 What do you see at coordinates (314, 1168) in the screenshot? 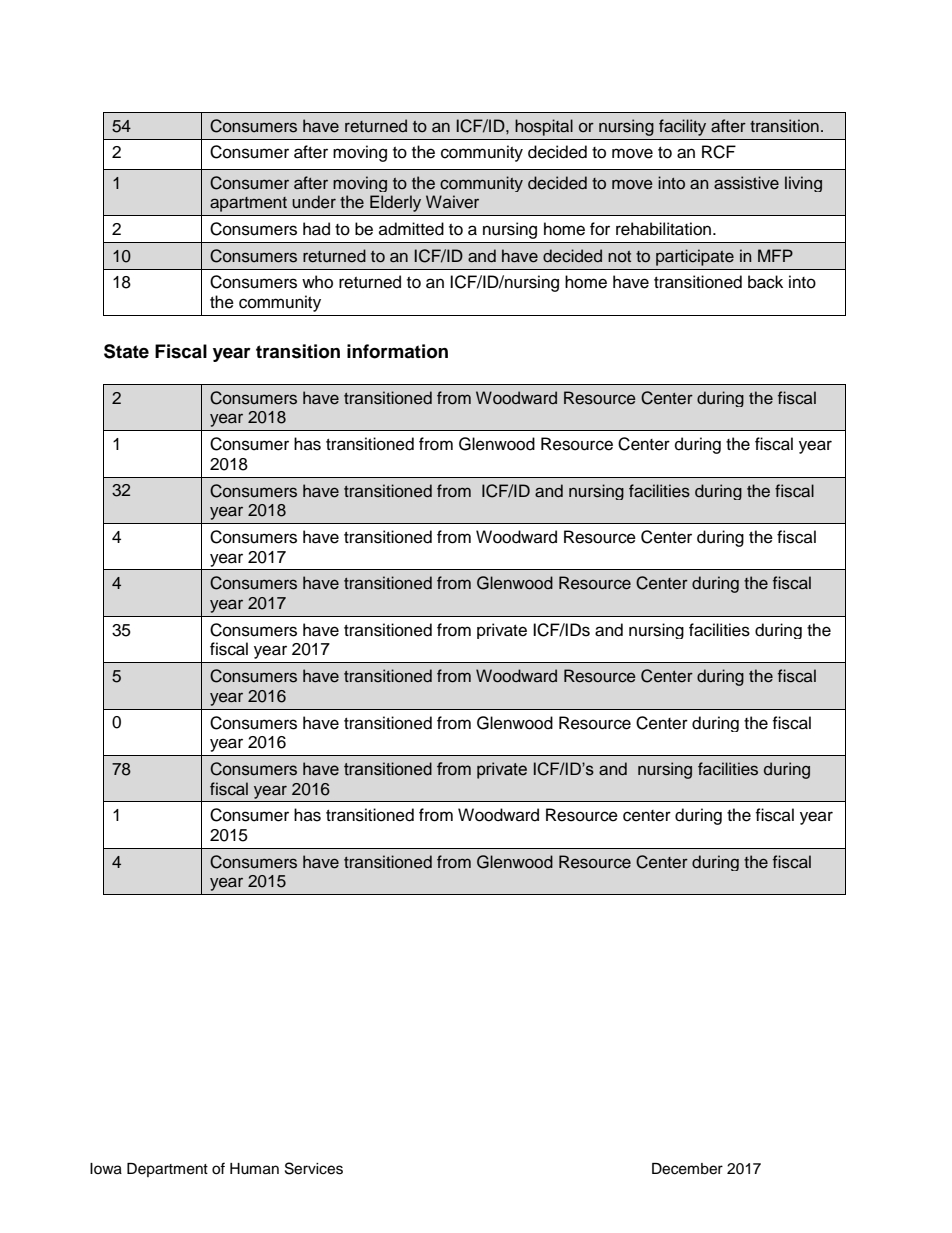
I see `Services` at bounding box center [314, 1168].
